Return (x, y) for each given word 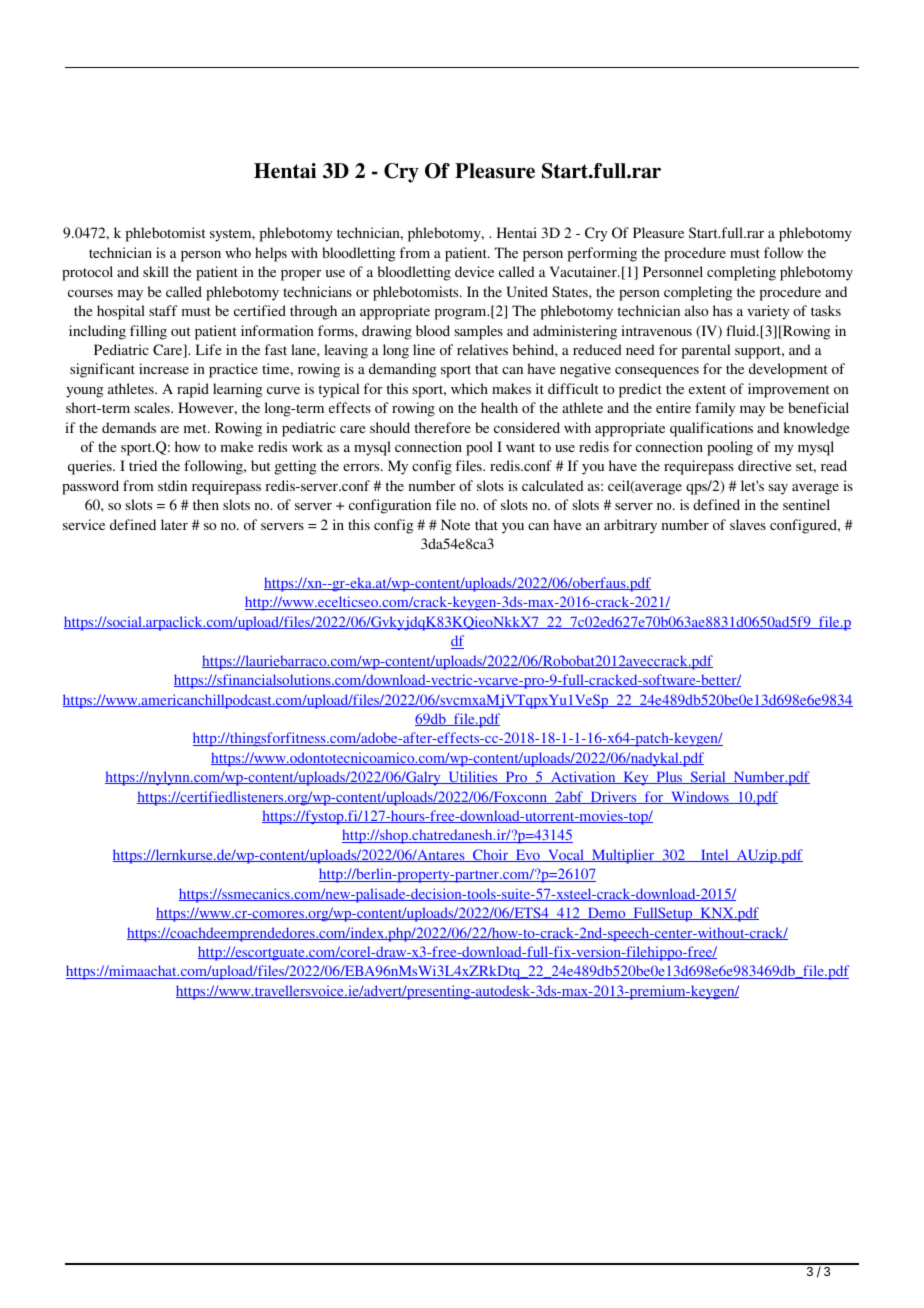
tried (143, 465)
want (520, 447)
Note (455, 524)
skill (156, 271)
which (469, 388)
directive (764, 465)
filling (148, 332)
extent (707, 389)
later (174, 524)
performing (602, 254)
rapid (193, 390)
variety (768, 312)
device (474, 271)
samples (479, 332)
